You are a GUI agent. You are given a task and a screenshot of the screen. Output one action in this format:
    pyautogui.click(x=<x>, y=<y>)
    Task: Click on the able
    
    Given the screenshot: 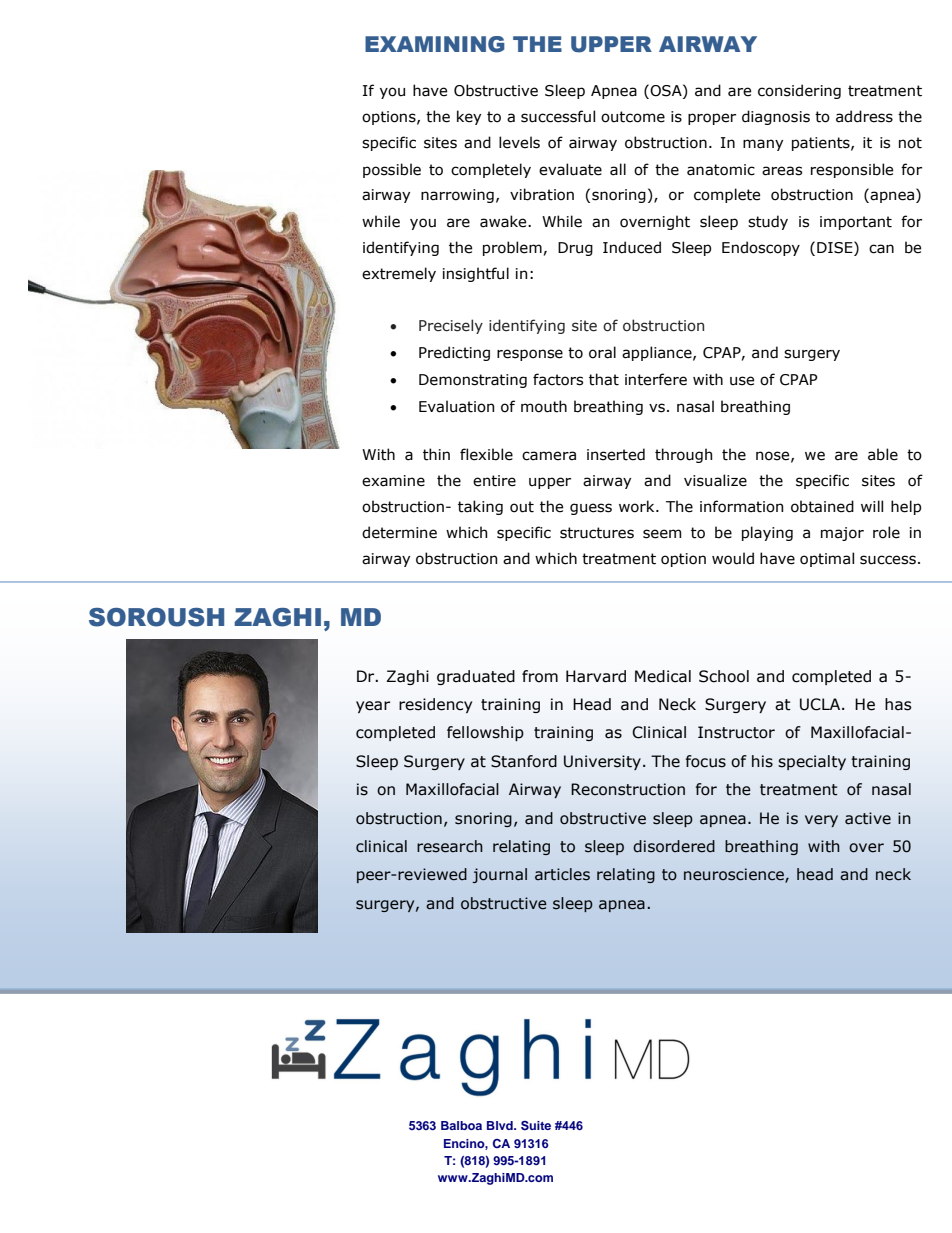 What is the action you would take?
    pyautogui.click(x=883, y=454)
